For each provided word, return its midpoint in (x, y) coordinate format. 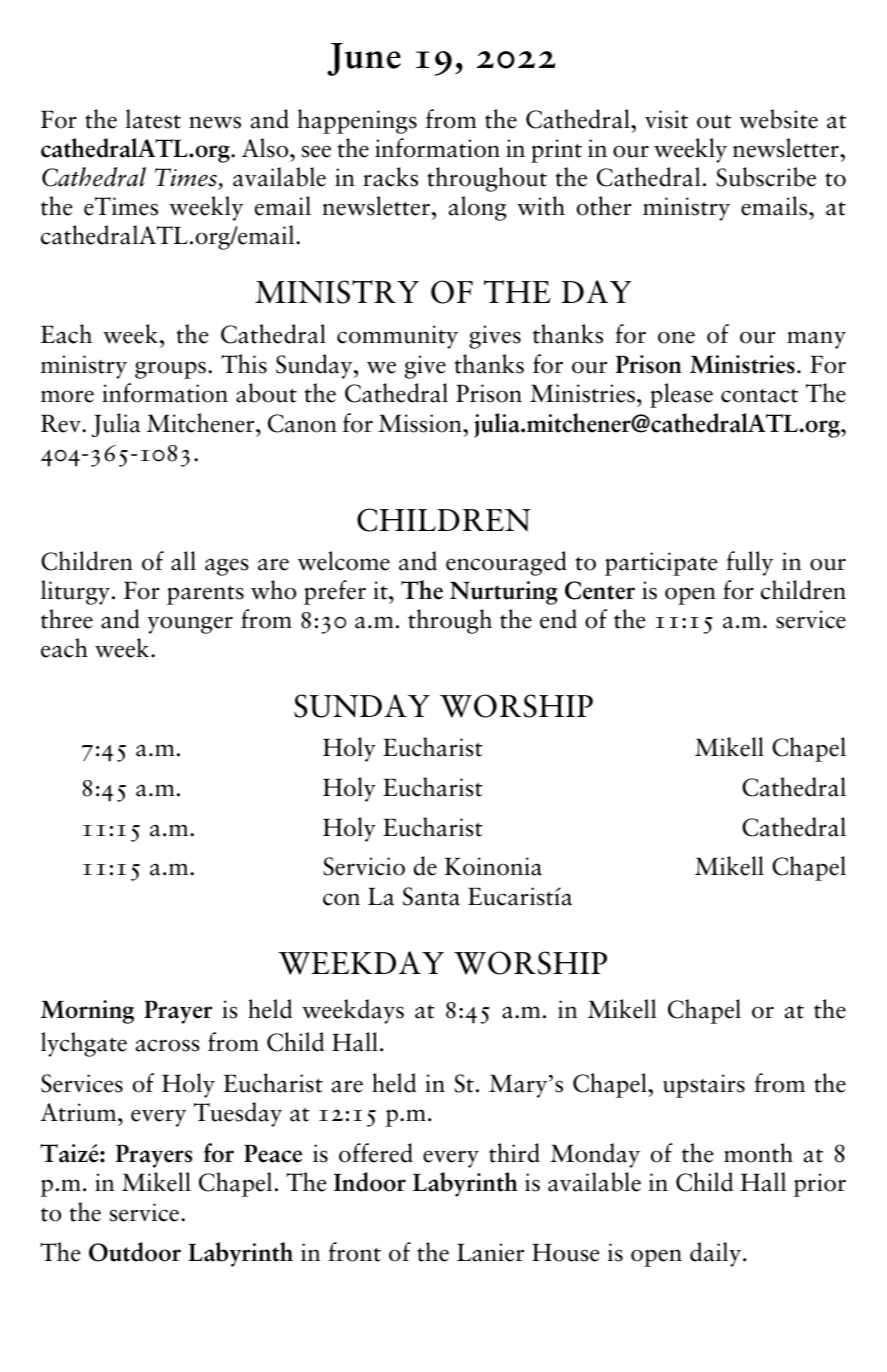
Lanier (490, 1252)
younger (190, 625)
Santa (431, 896)
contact (759, 396)
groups (170, 370)
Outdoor (135, 1252)
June (364, 59)
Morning (87, 1012)
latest (153, 119)
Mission (421, 423)
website (778, 119)
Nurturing (503, 593)
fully (749, 563)
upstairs (704, 1086)
